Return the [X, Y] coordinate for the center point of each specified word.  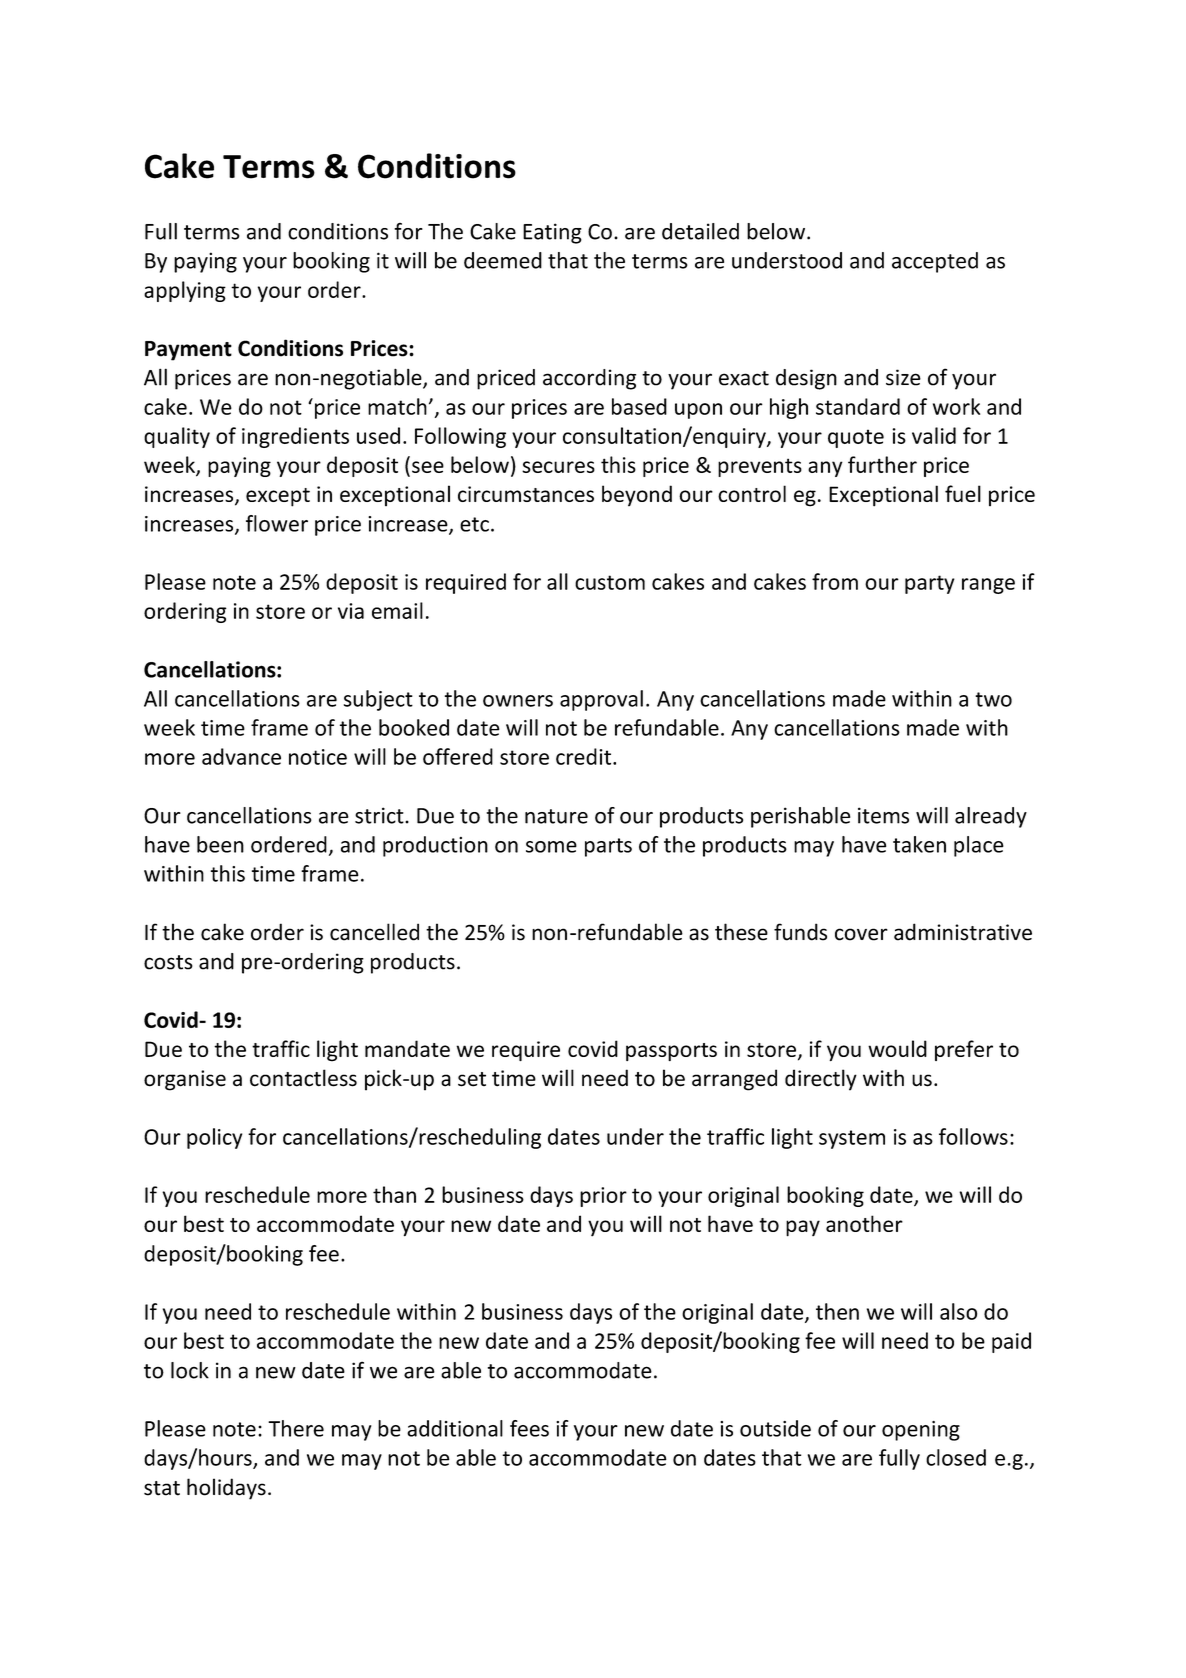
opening [921, 1431]
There [296, 1428]
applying [185, 291]
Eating [552, 233]
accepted [935, 262]
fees [529, 1428]
